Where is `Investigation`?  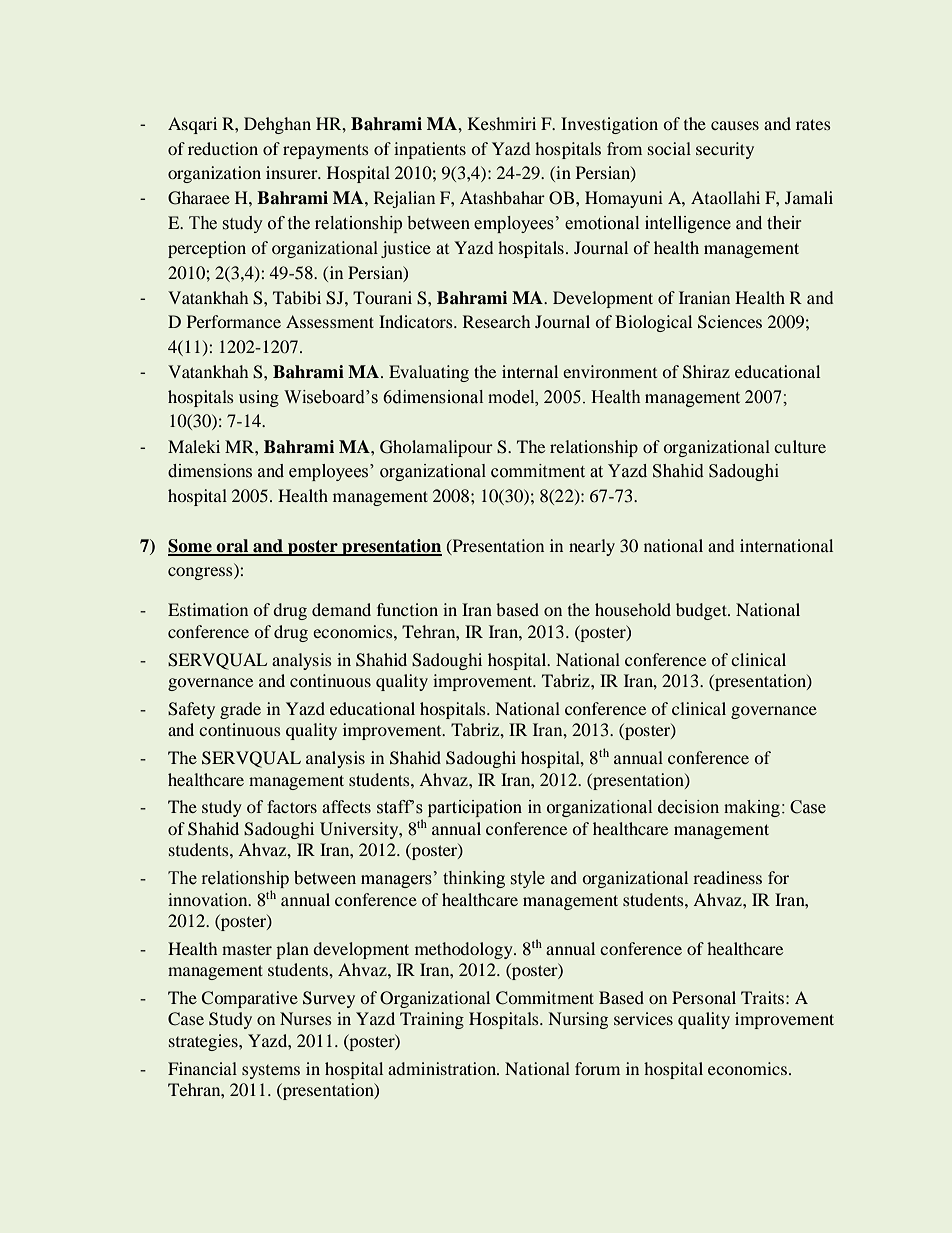 Investigation is located at coordinates (609, 125).
